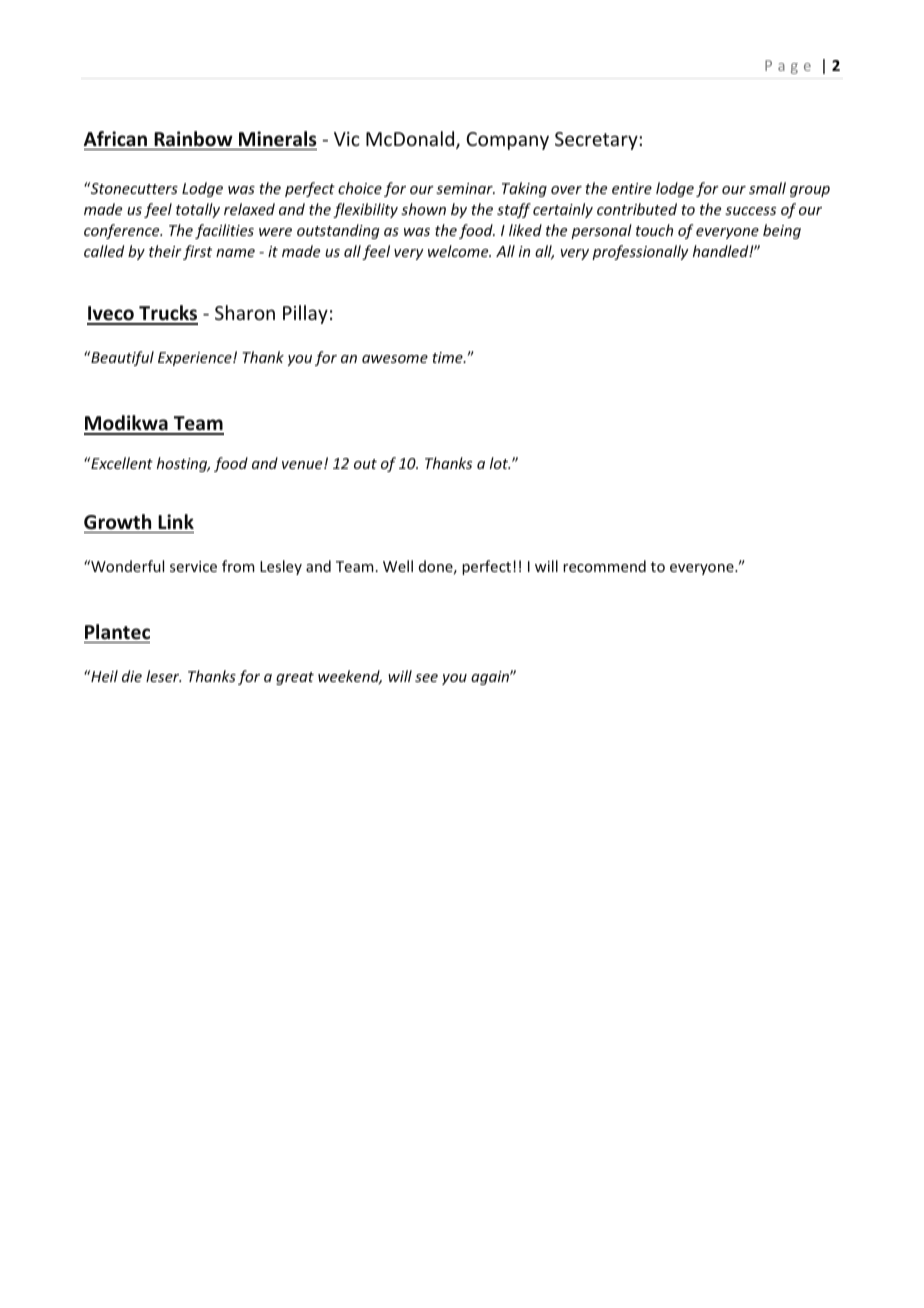  What do you see at coordinates (132, 676) in the document?
I see `die` at bounding box center [132, 676].
